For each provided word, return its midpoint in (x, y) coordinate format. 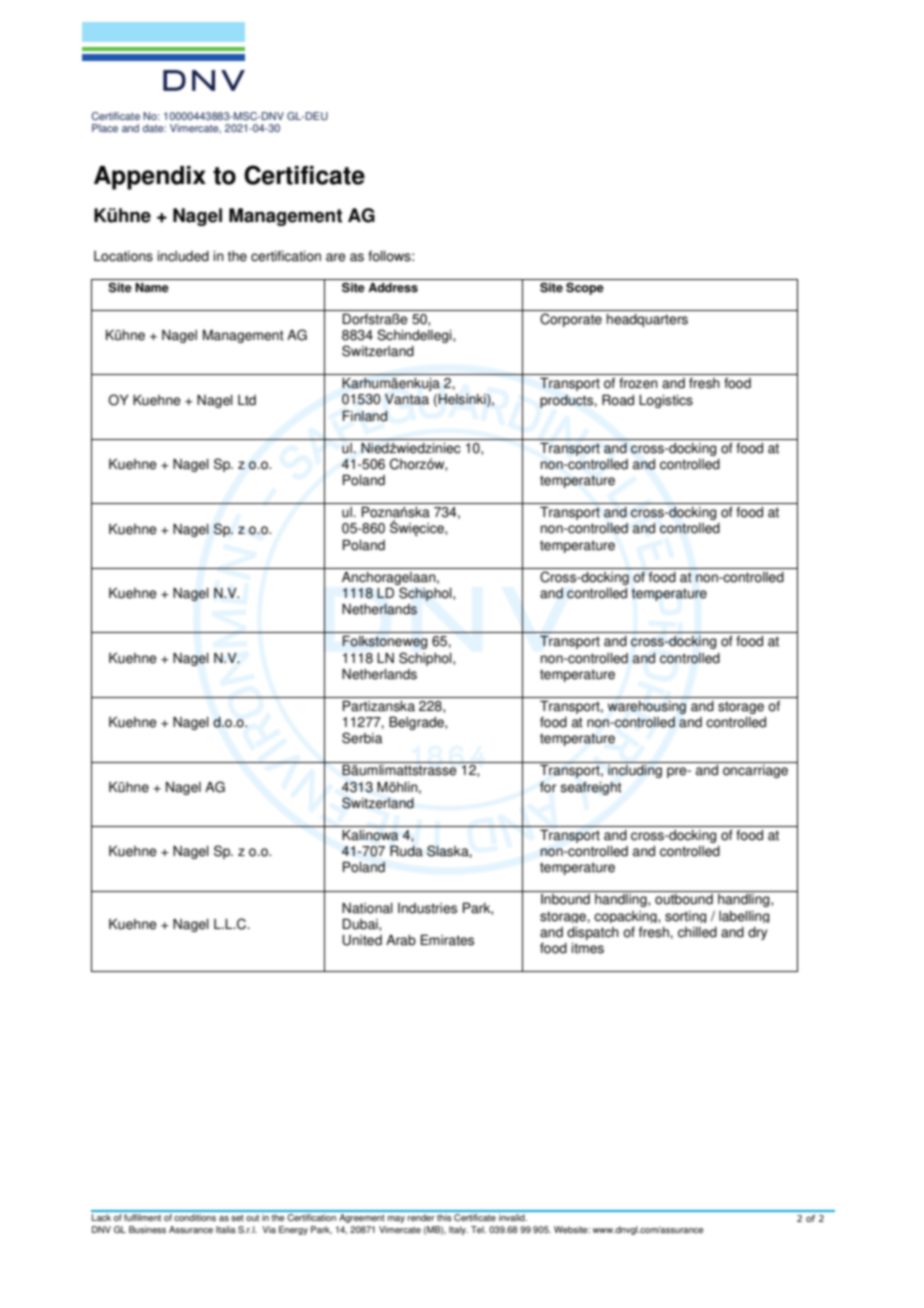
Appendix (150, 178)
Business (147, 1229)
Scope (585, 288)
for (548, 787)
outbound (684, 899)
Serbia (362, 738)
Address (393, 288)
